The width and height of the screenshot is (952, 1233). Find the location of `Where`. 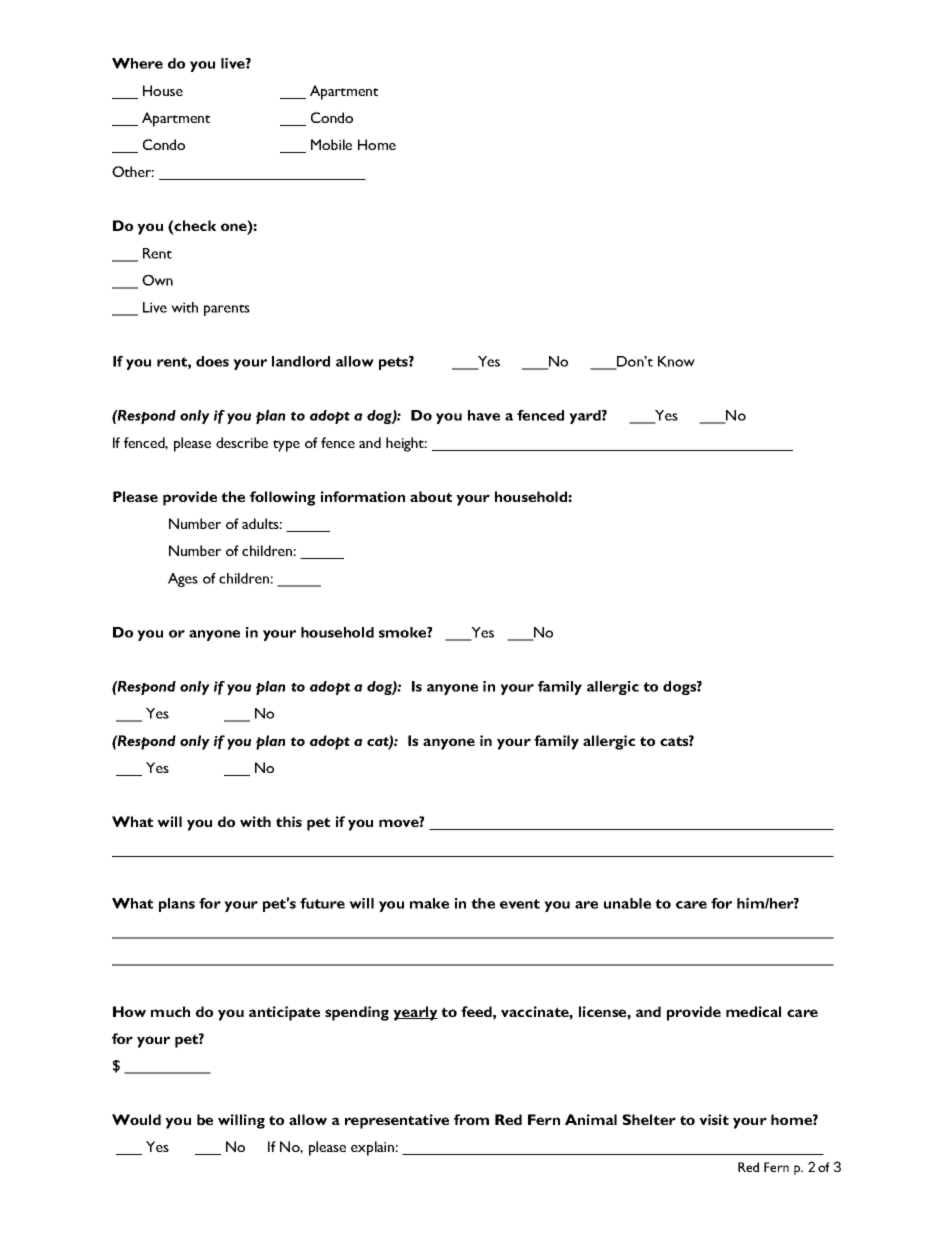

Where is located at coordinates (137, 63).
